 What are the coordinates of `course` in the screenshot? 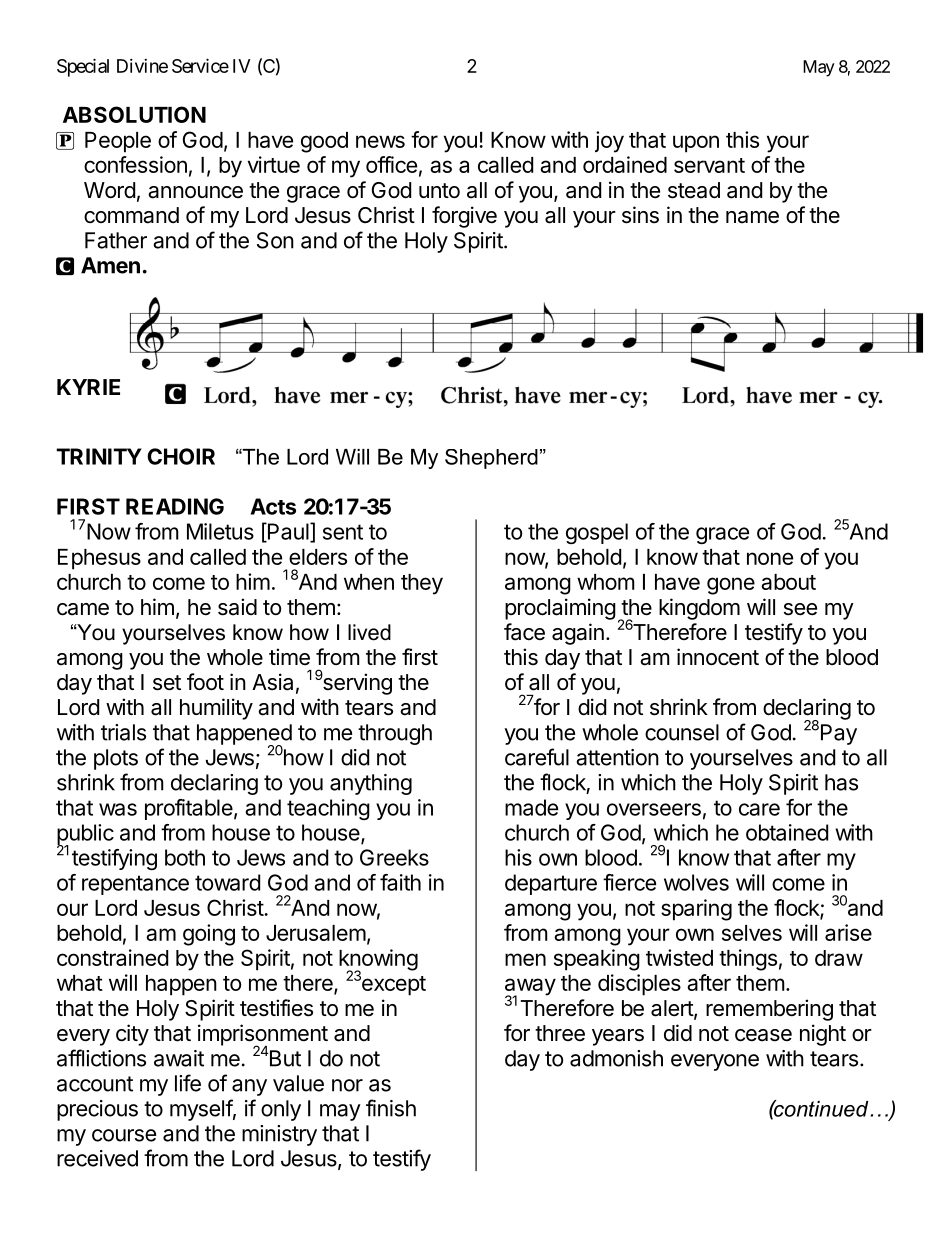 It's located at (124, 1135).
